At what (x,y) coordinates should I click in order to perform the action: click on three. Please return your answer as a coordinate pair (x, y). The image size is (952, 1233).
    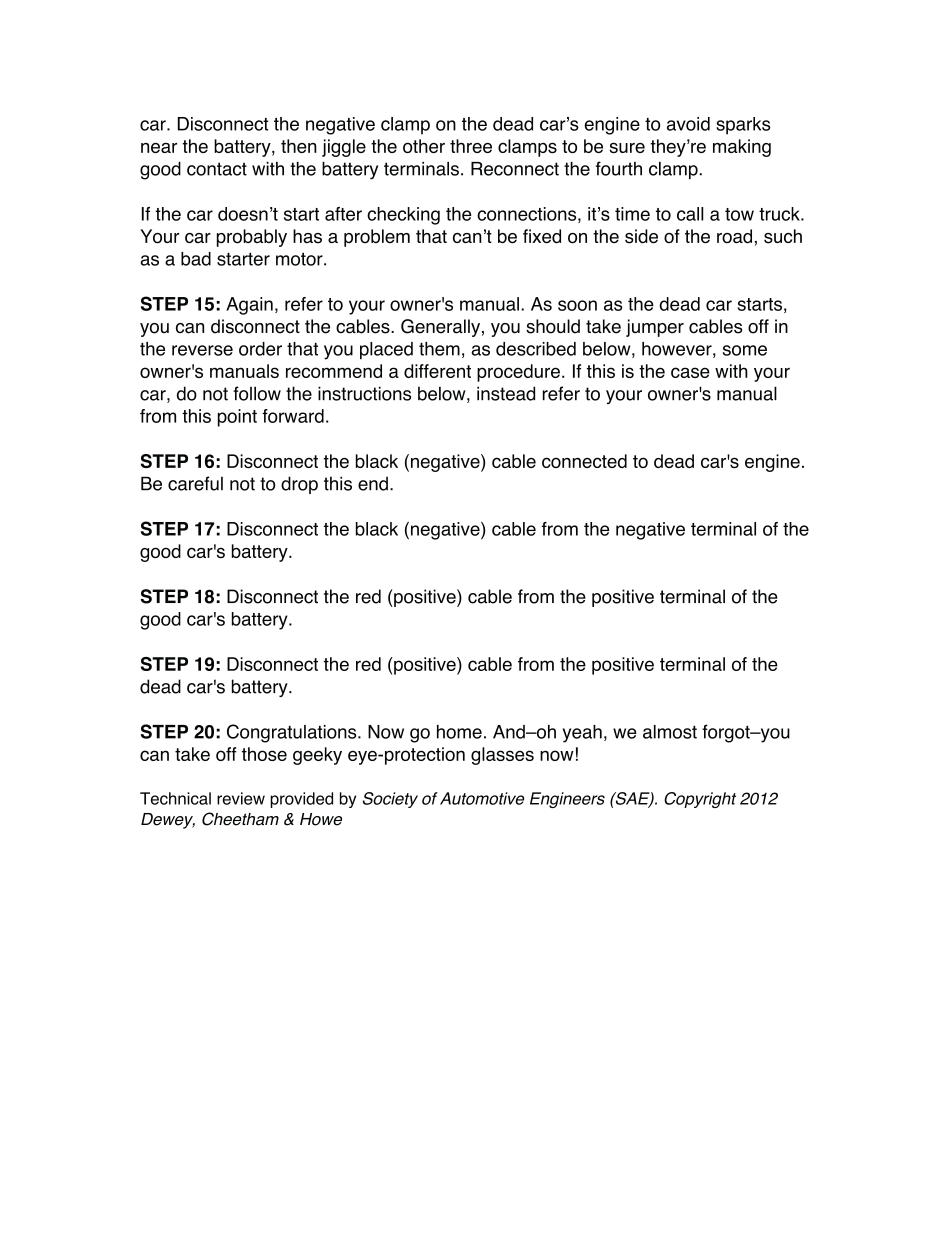
    Looking at the image, I should click on (471, 146).
